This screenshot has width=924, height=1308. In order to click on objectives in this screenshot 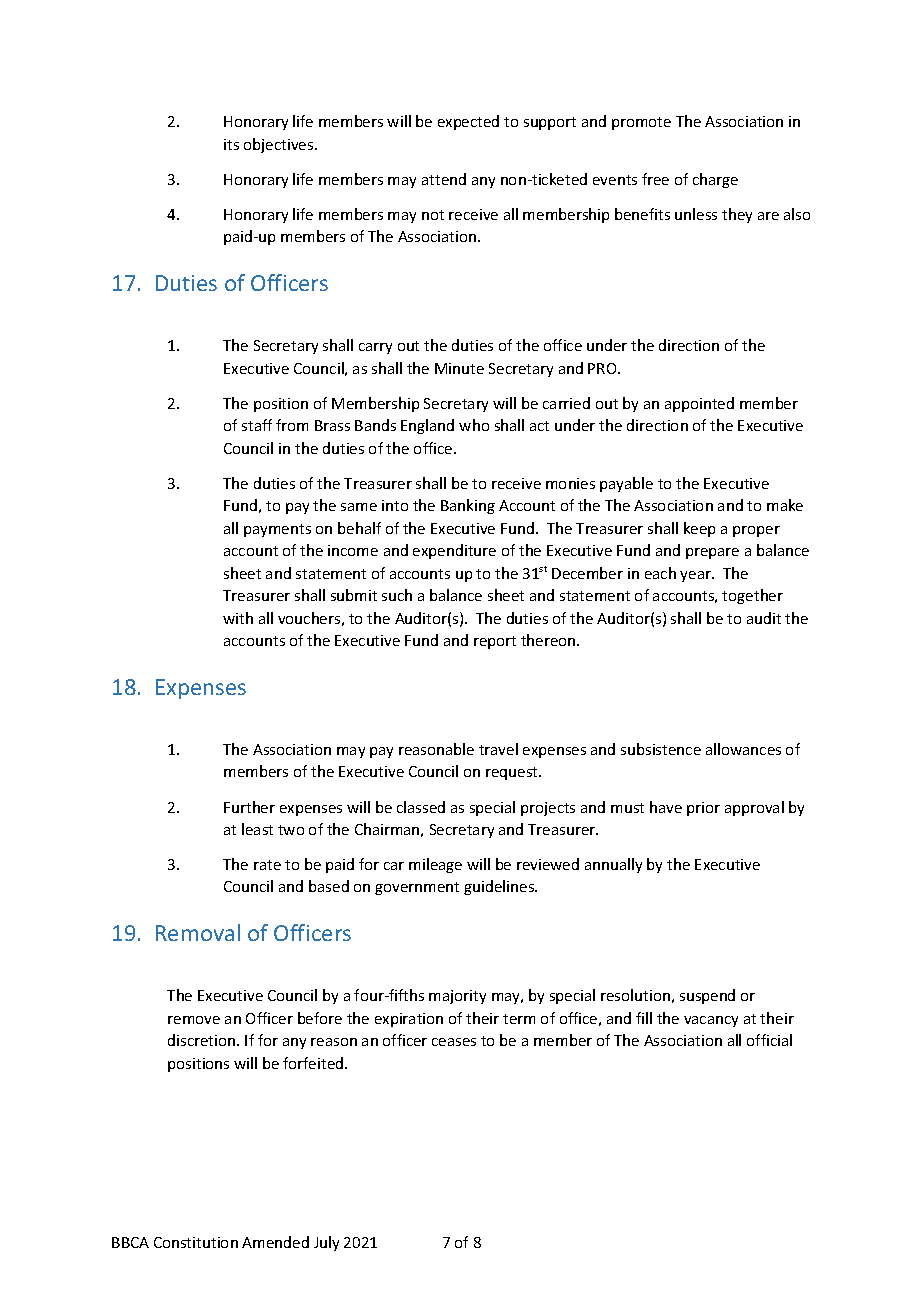, I will do `click(280, 145)`.
